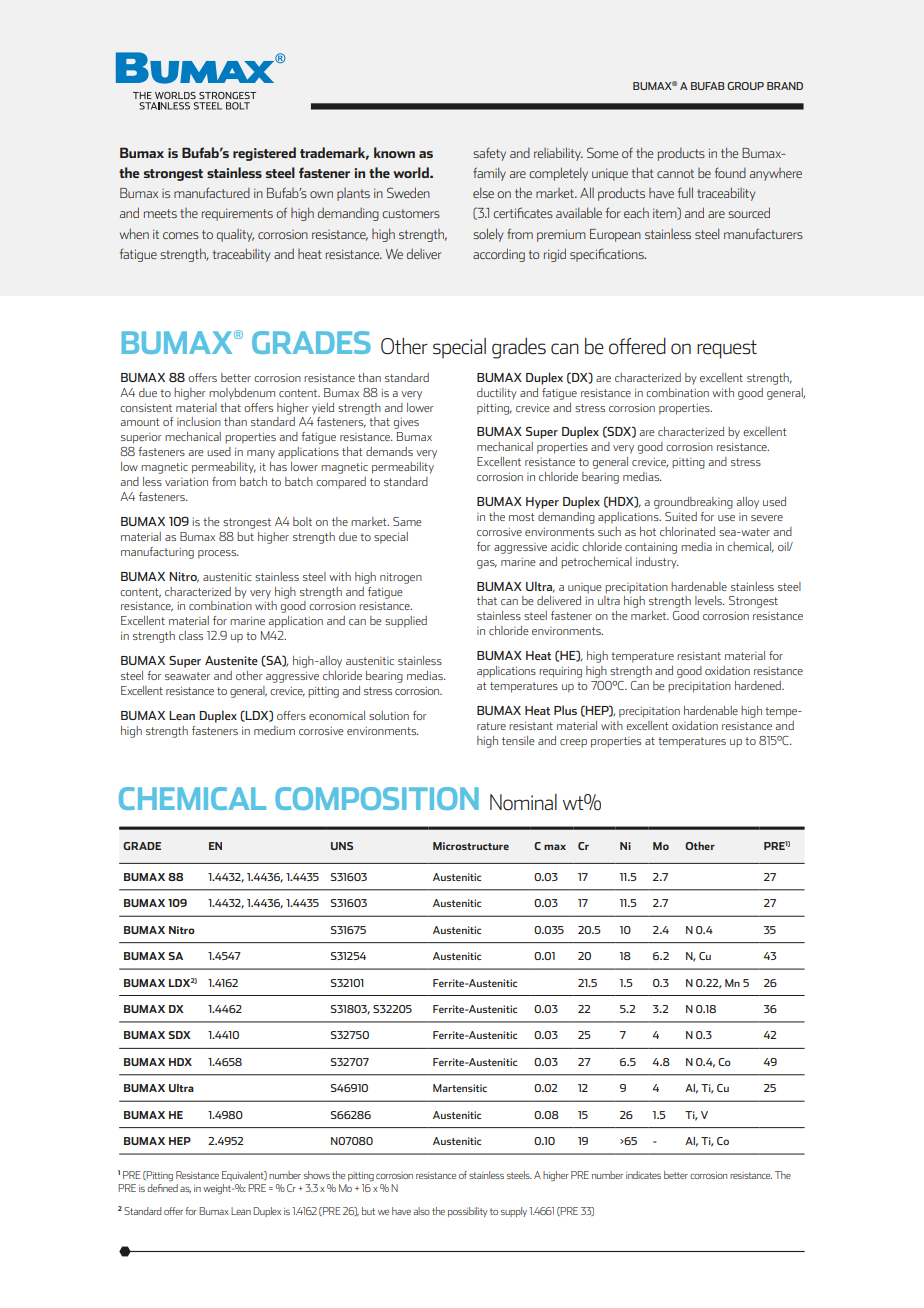 Image resolution: width=924 pixels, height=1308 pixels. Describe the element at coordinates (727, 349) in the document. I see `request` at that location.
